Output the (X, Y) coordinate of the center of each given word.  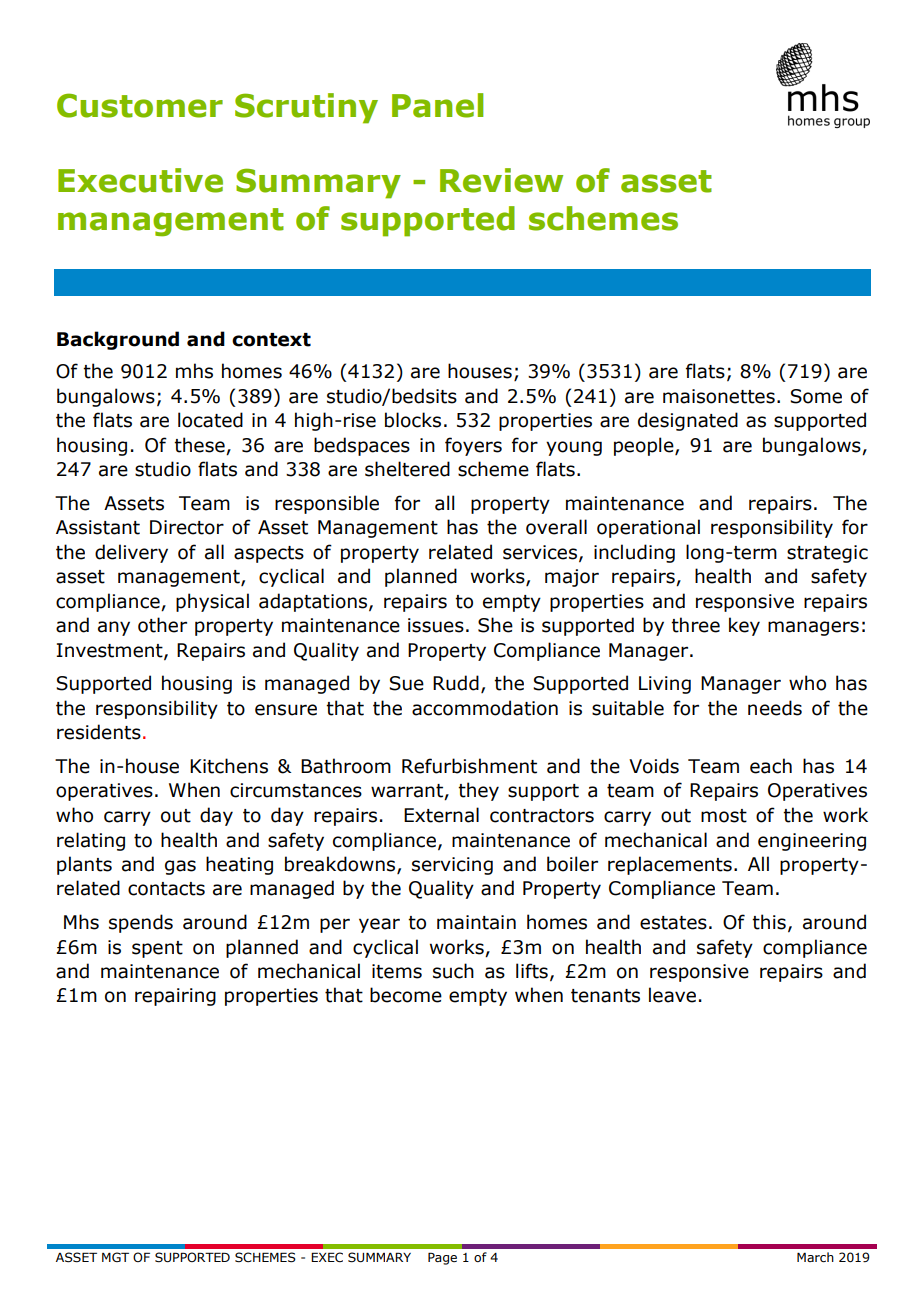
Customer (140, 105)
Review (501, 180)
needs (775, 708)
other (162, 625)
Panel (437, 105)
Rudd (456, 683)
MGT (115, 1257)
